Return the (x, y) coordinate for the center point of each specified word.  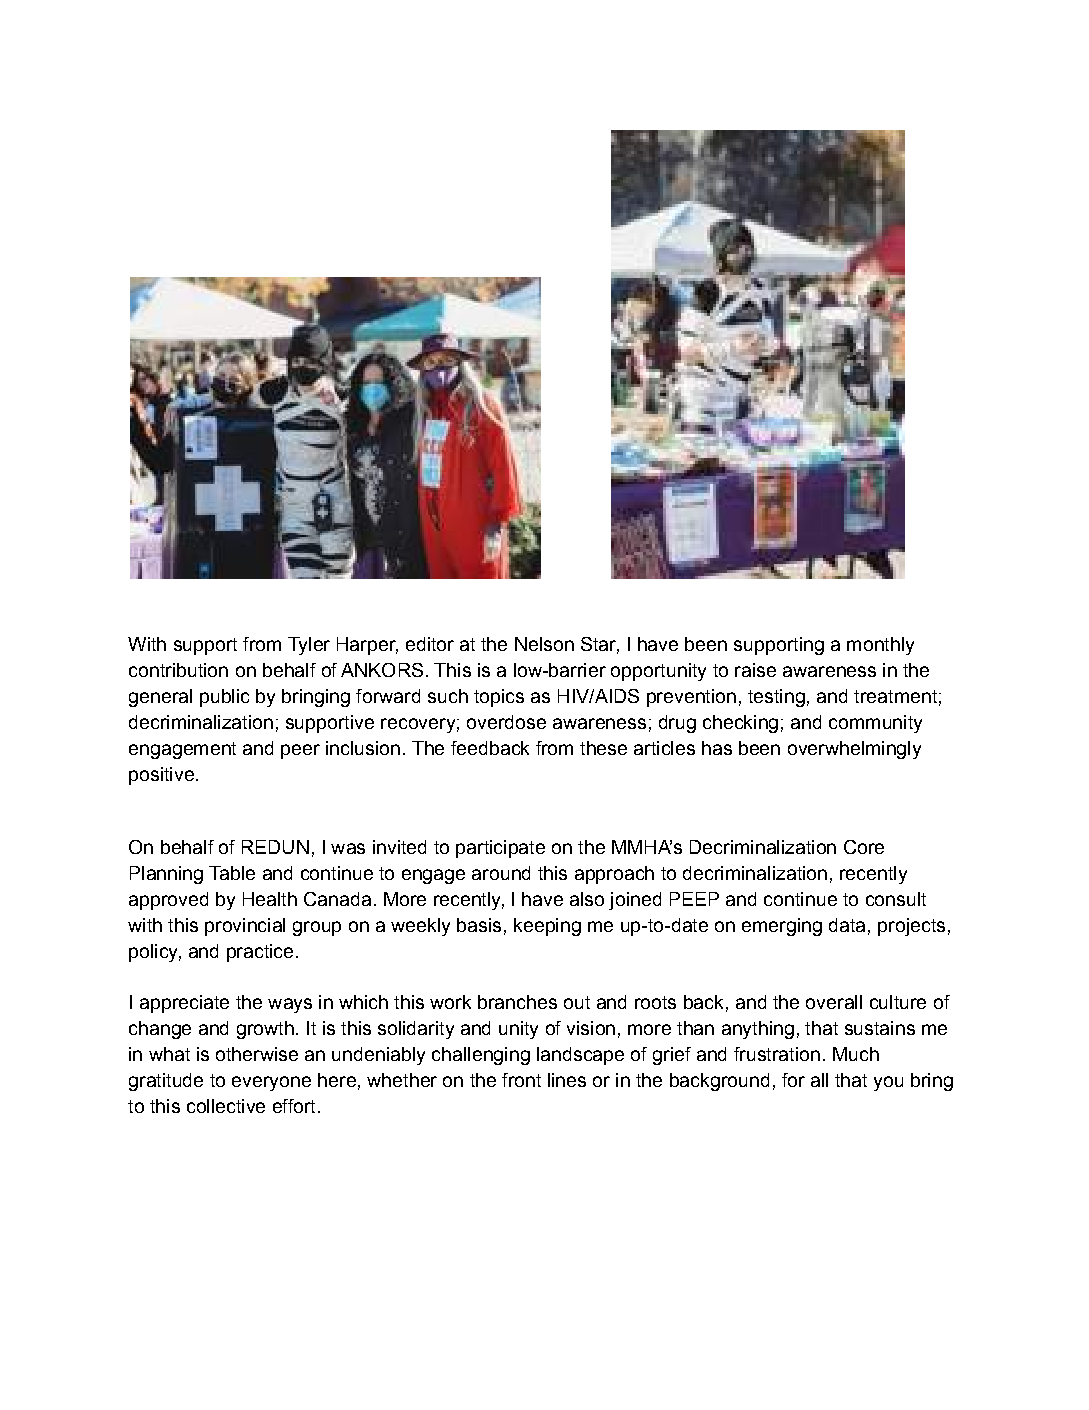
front (521, 1080)
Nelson (544, 644)
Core (864, 847)
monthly (880, 646)
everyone (271, 1083)
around (501, 873)
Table (232, 873)
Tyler (309, 646)
